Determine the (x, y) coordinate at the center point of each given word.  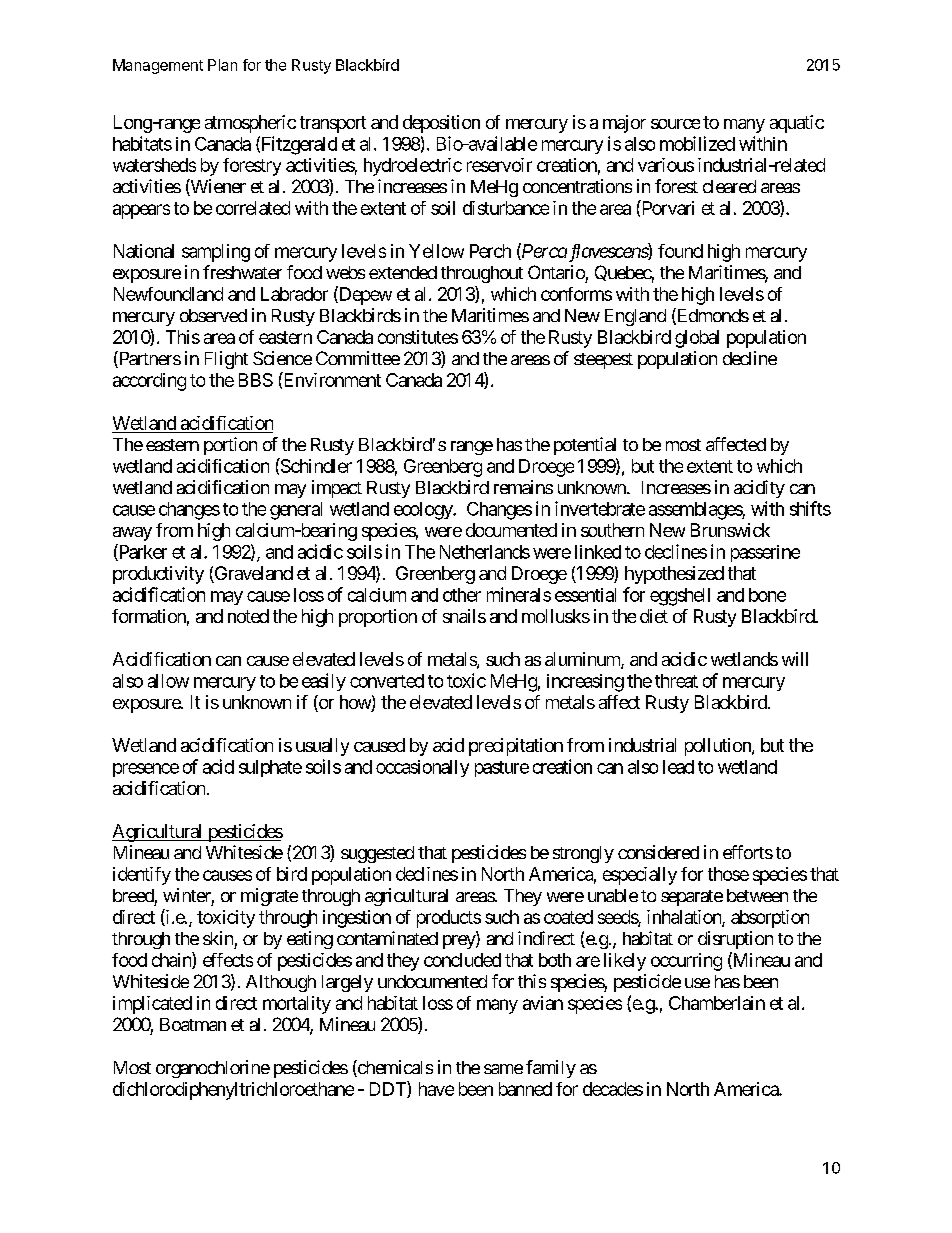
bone (767, 595)
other (462, 595)
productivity (158, 575)
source (675, 124)
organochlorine (213, 1069)
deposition (441, 124)
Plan (222, 65)
